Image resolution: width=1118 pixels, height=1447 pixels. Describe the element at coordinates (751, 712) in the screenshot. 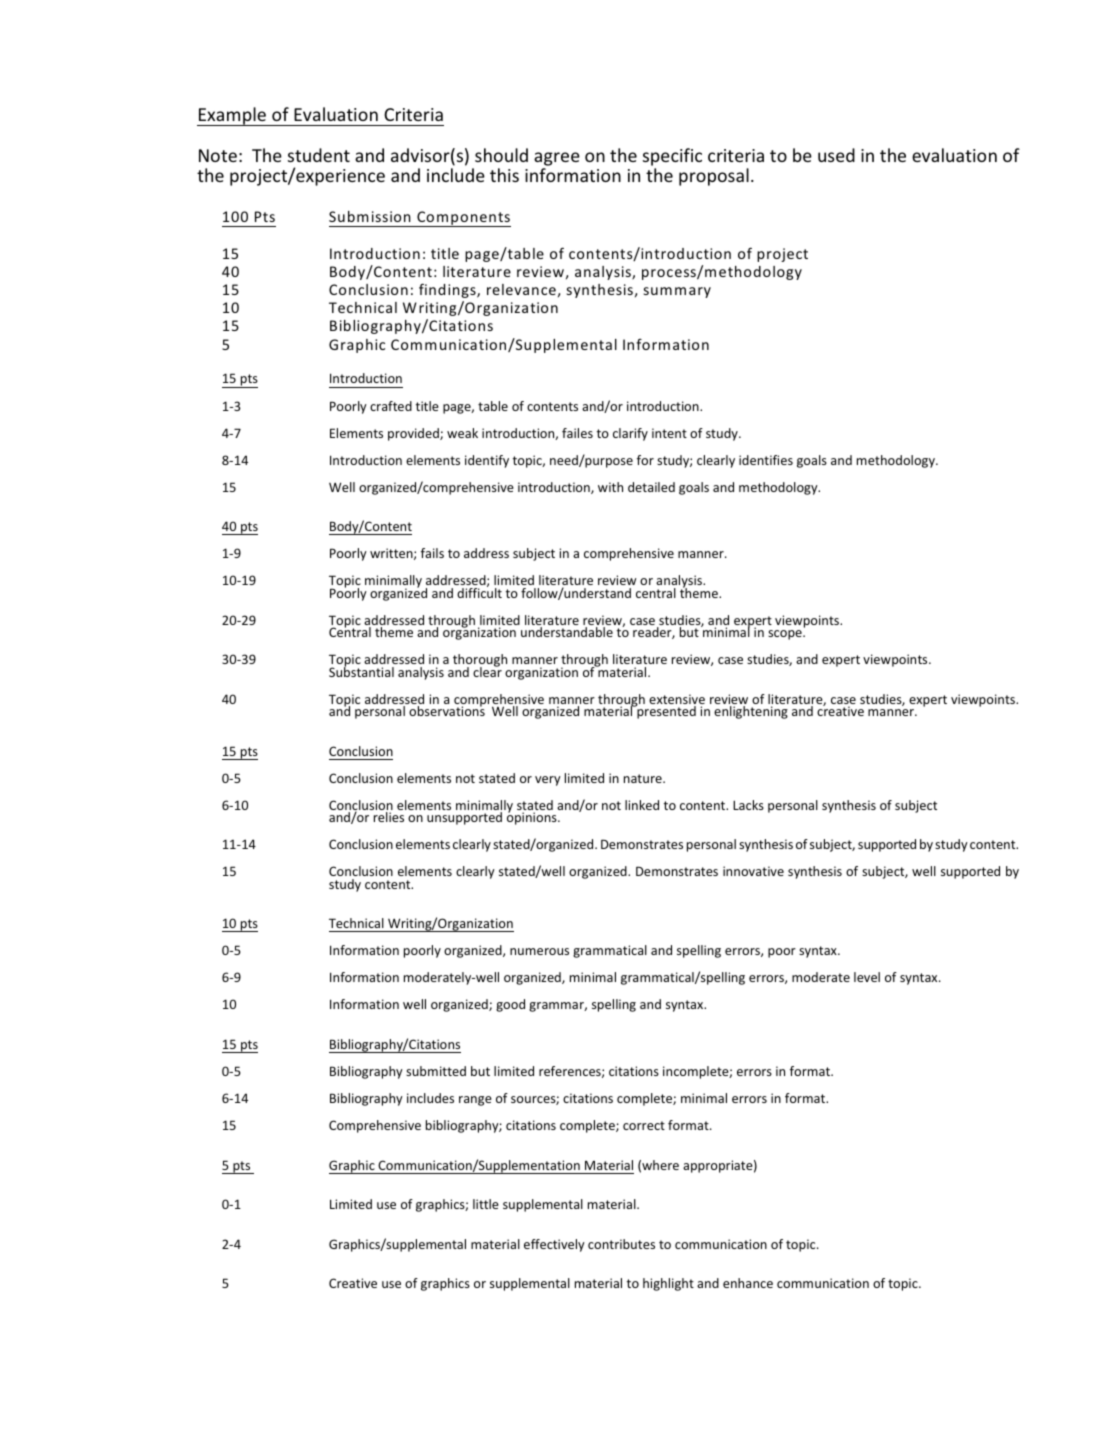

I see `enlightening` at that location.
